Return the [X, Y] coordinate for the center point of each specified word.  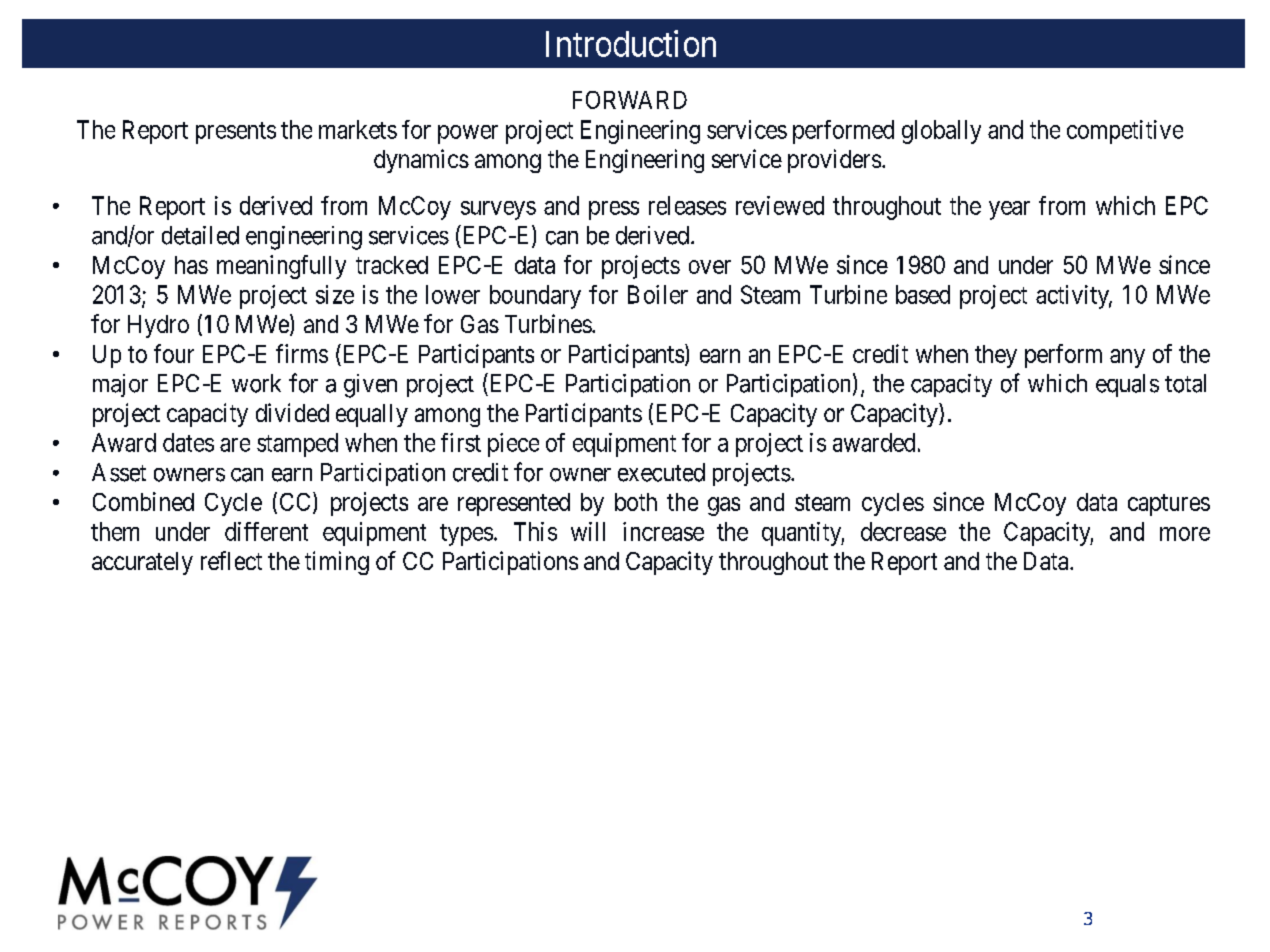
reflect [231, 560]
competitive [1125, 132]
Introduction [631, 43]
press [614, 210]
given [370, 386]
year [1009, 210]
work [256, 383]
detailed [200, 235]
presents [236, 133]
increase [663, 531]
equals [1127, 385]
